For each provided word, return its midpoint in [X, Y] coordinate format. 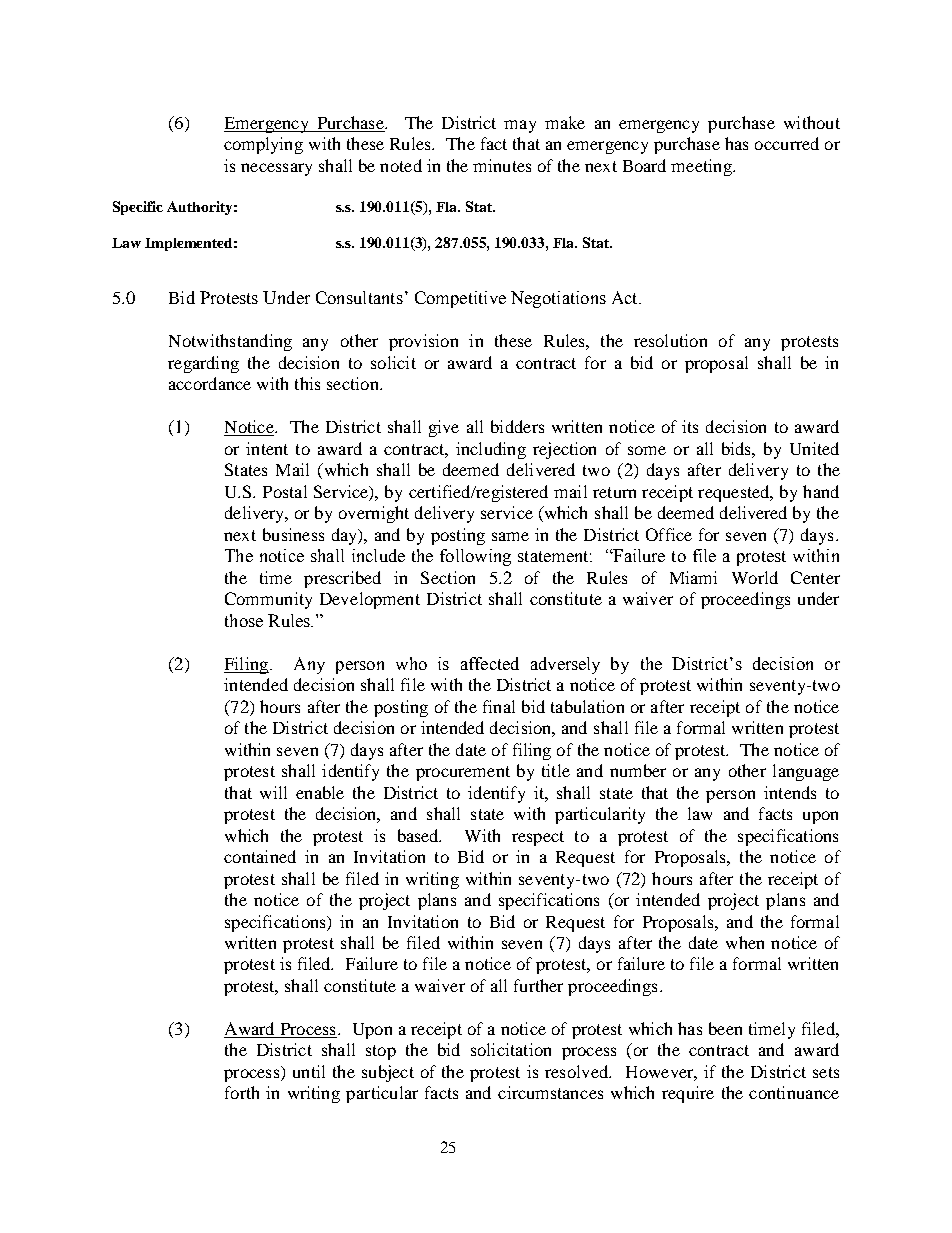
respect [538, 838]
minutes [502, 165]
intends [790, 792]
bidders [517, 426]
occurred [787, 143]
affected [490, 663]
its [690, 426]
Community [268, 600]
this [307, 383]
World [755, 577]
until [309, 1071]
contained [260, 856]
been [725, 1028]
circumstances [550, 1092]
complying [263, 145]
